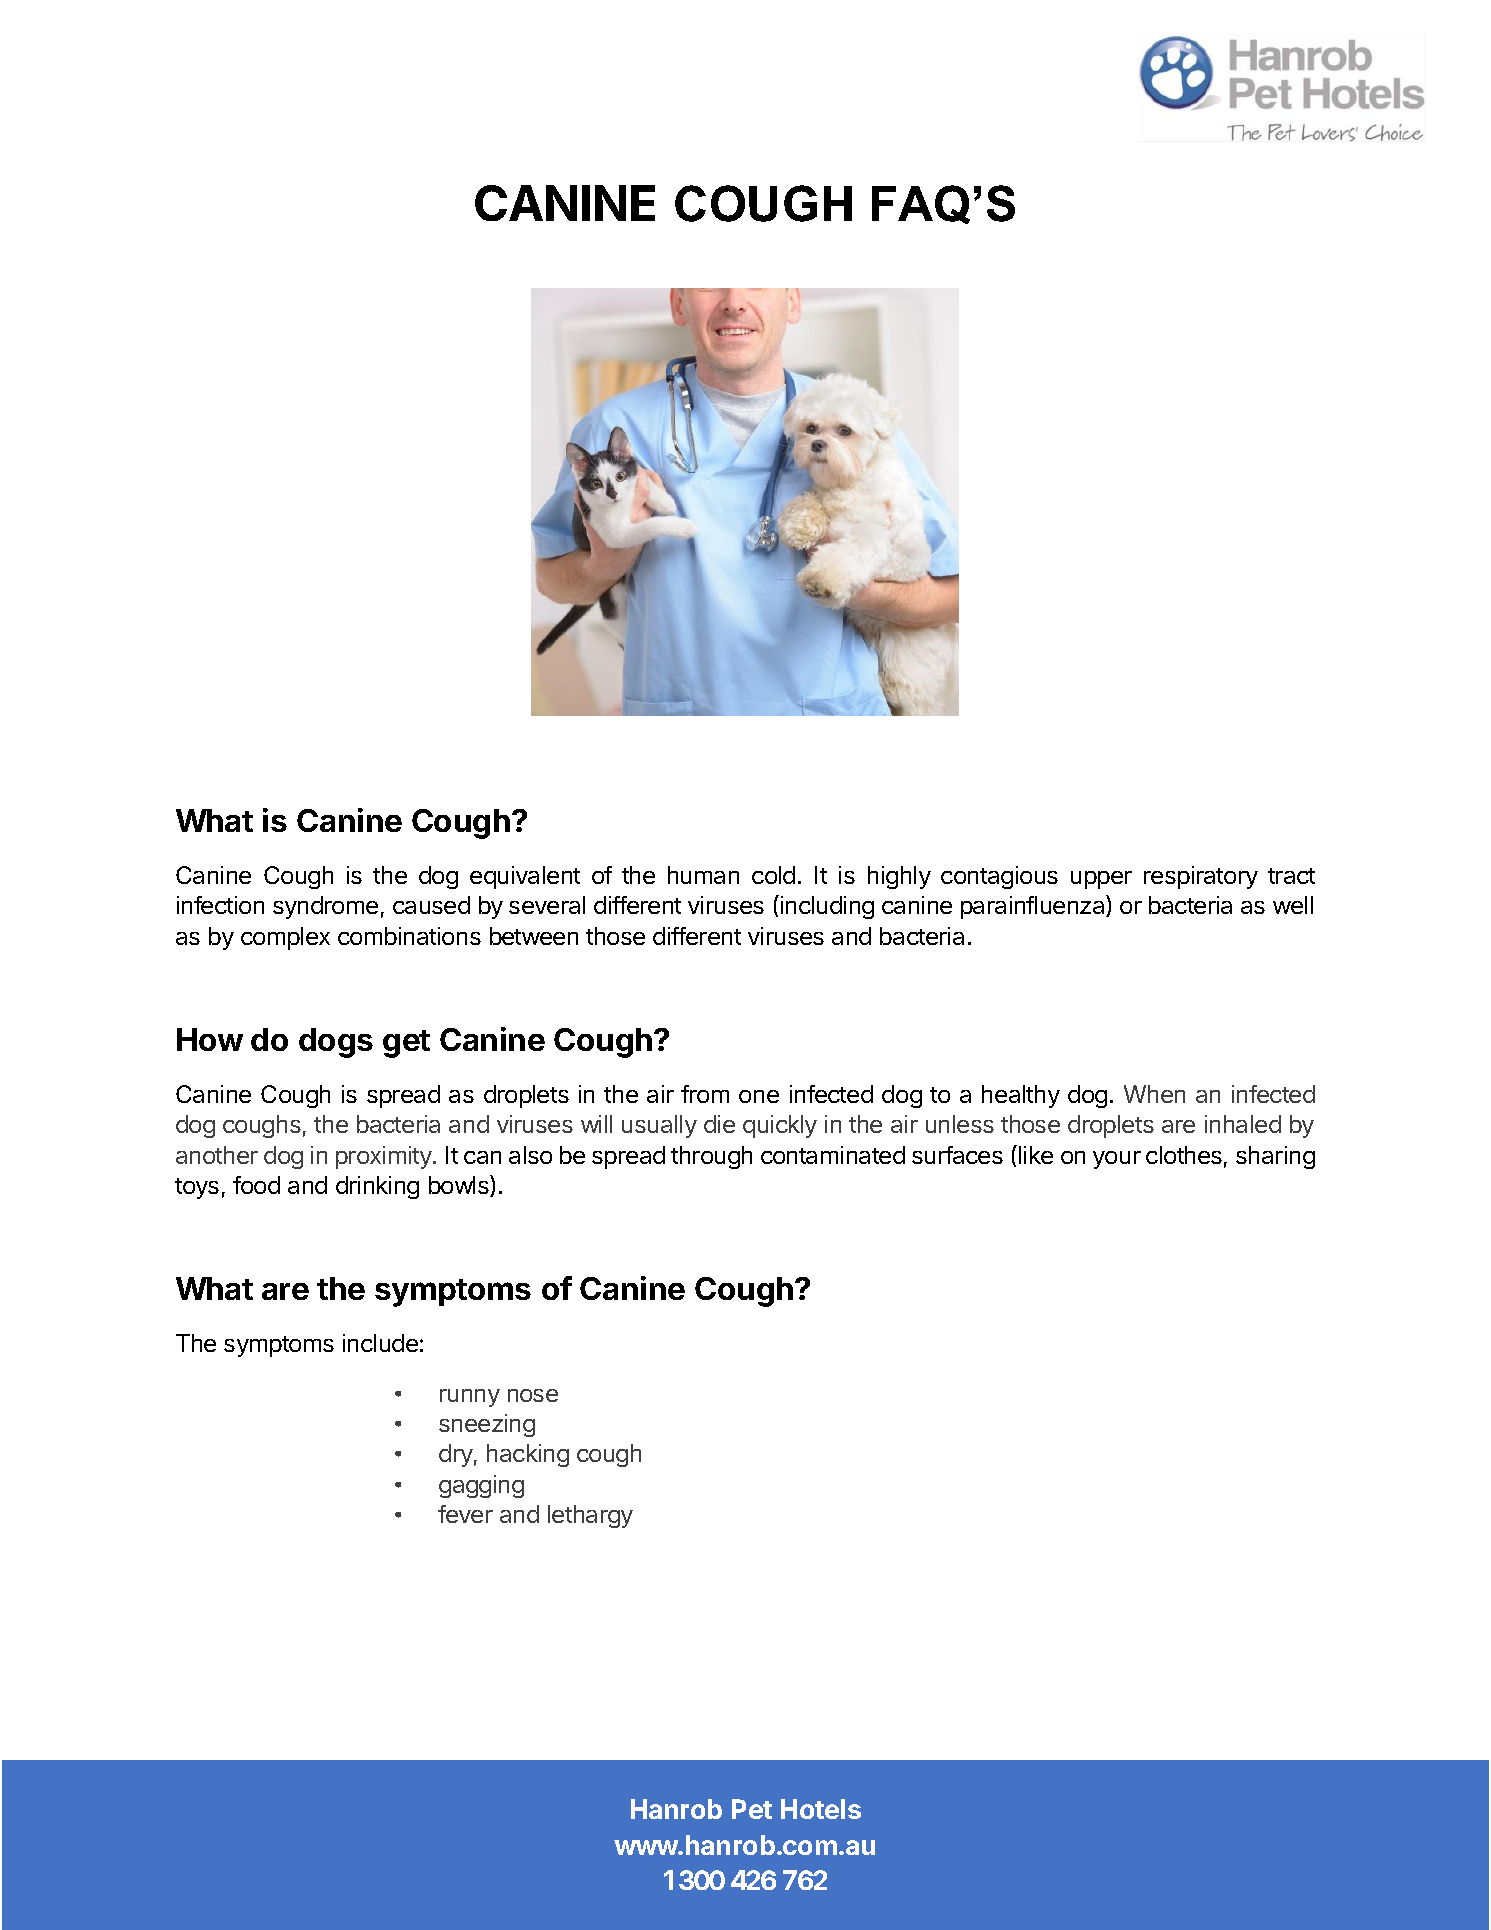 The image size is (1491, 1930). What do you see at coordinates (325, 907) in the screenshot?
I see `syndrome` at bounding box center [325, 907].
